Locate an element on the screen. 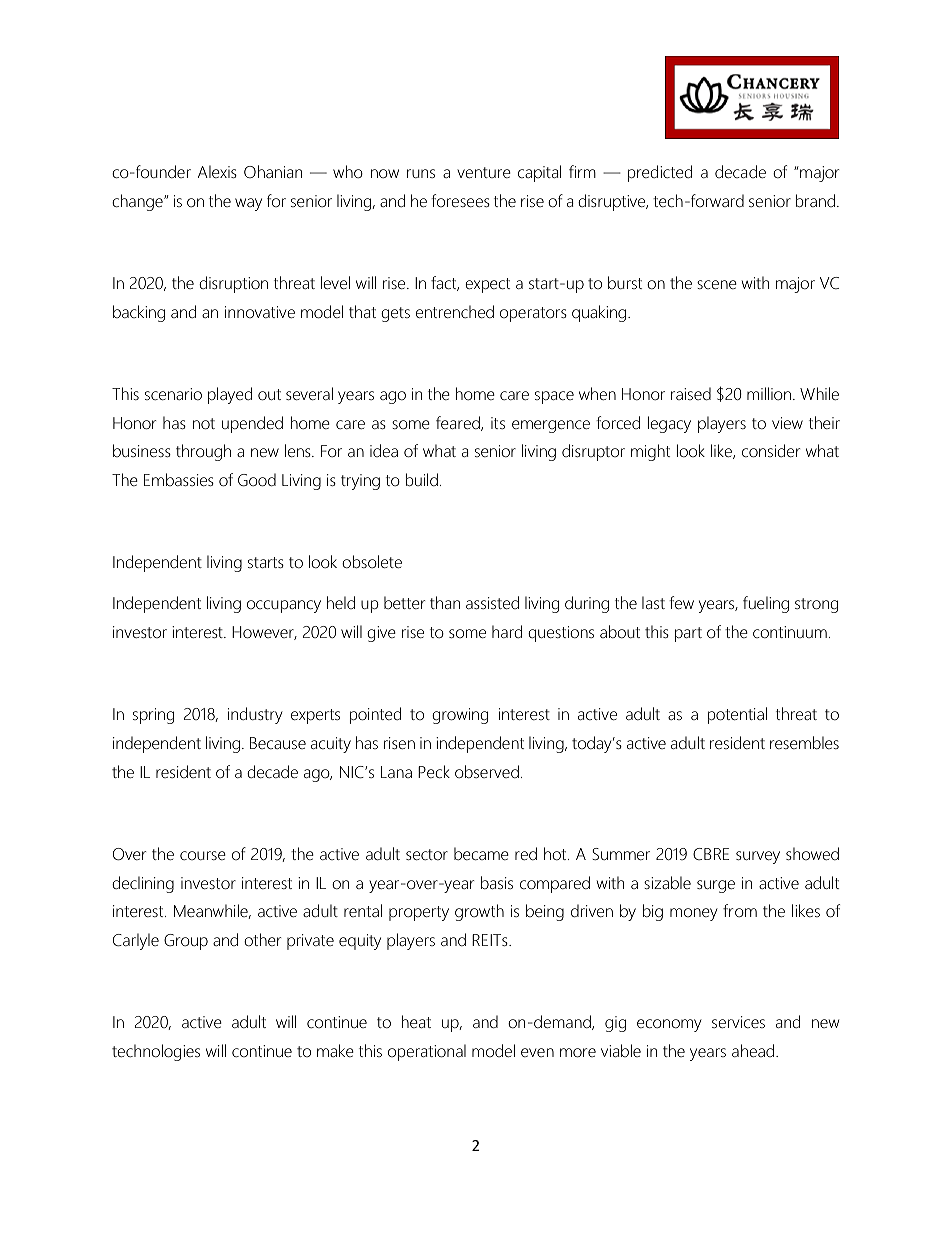 The height and width of the screenshot is (1233, 952). assisted is located at coordinates (492, 602).
